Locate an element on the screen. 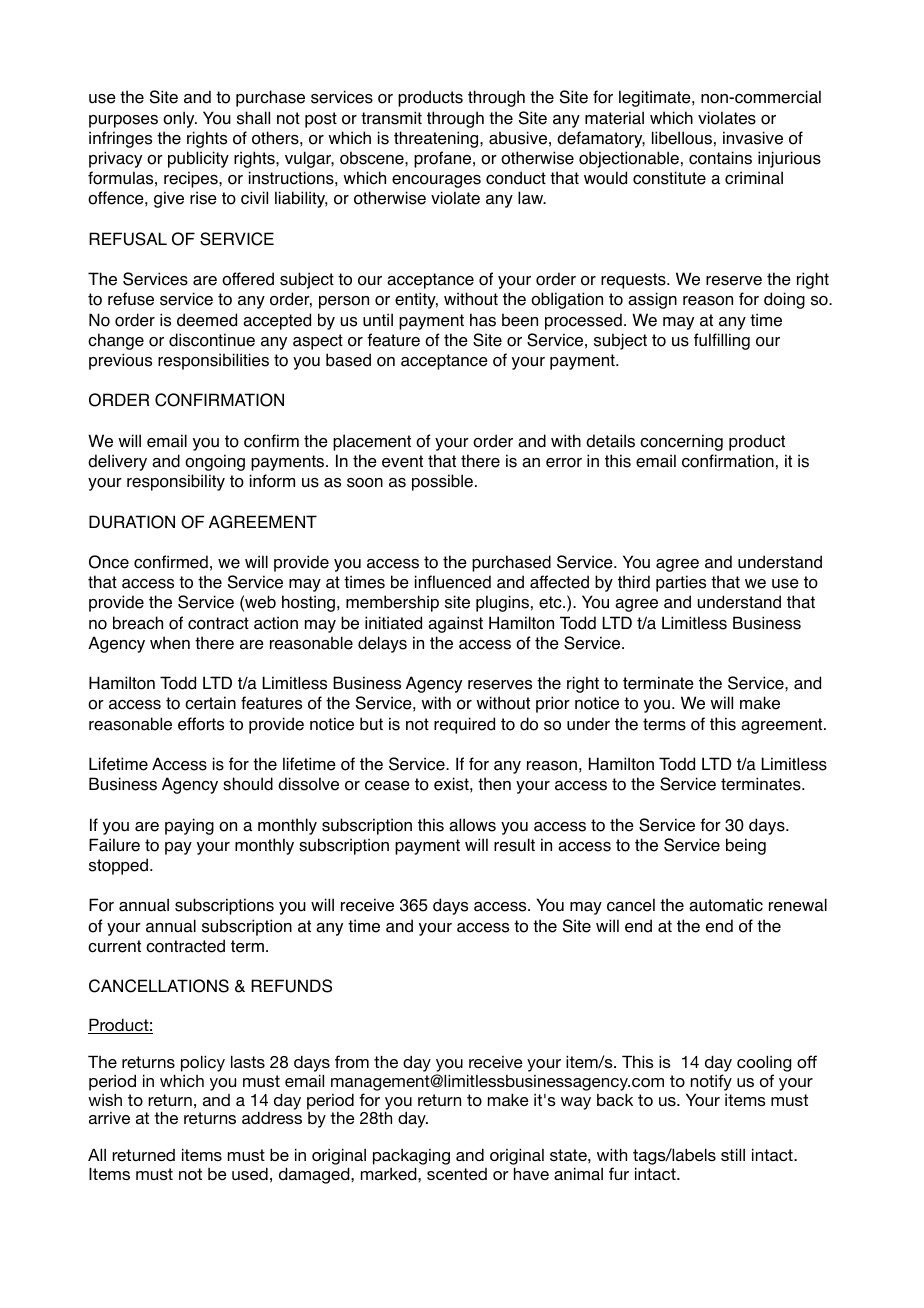 The height and width of the screenshot is (1308, 924). being is located at coordinates (746, 846).
